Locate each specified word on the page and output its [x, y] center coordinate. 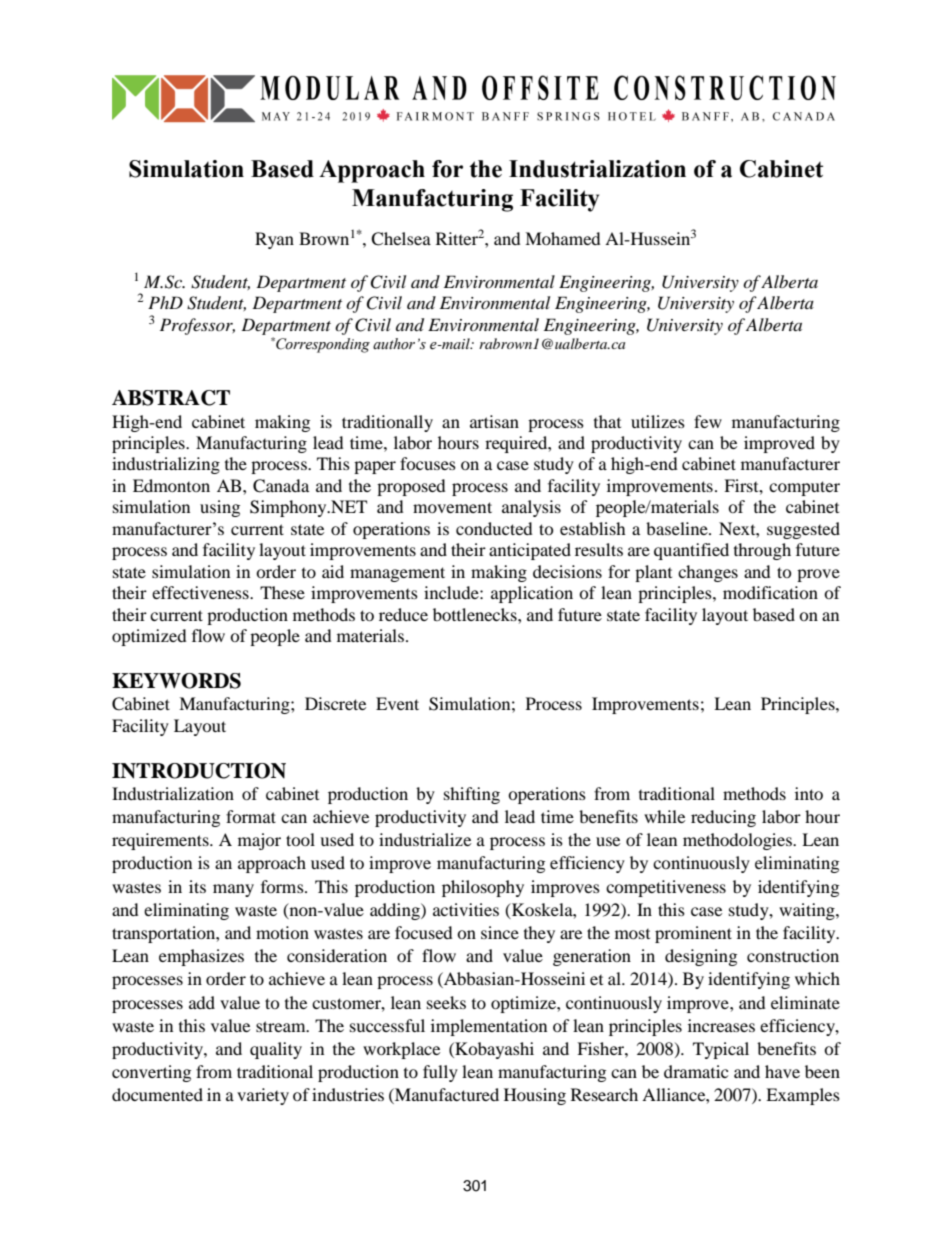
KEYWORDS [176, 681]
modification [770, 592]
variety [263, 1096]
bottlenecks [476, 614]
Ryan [274, 240]
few [708, 421]
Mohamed [563, 238]
